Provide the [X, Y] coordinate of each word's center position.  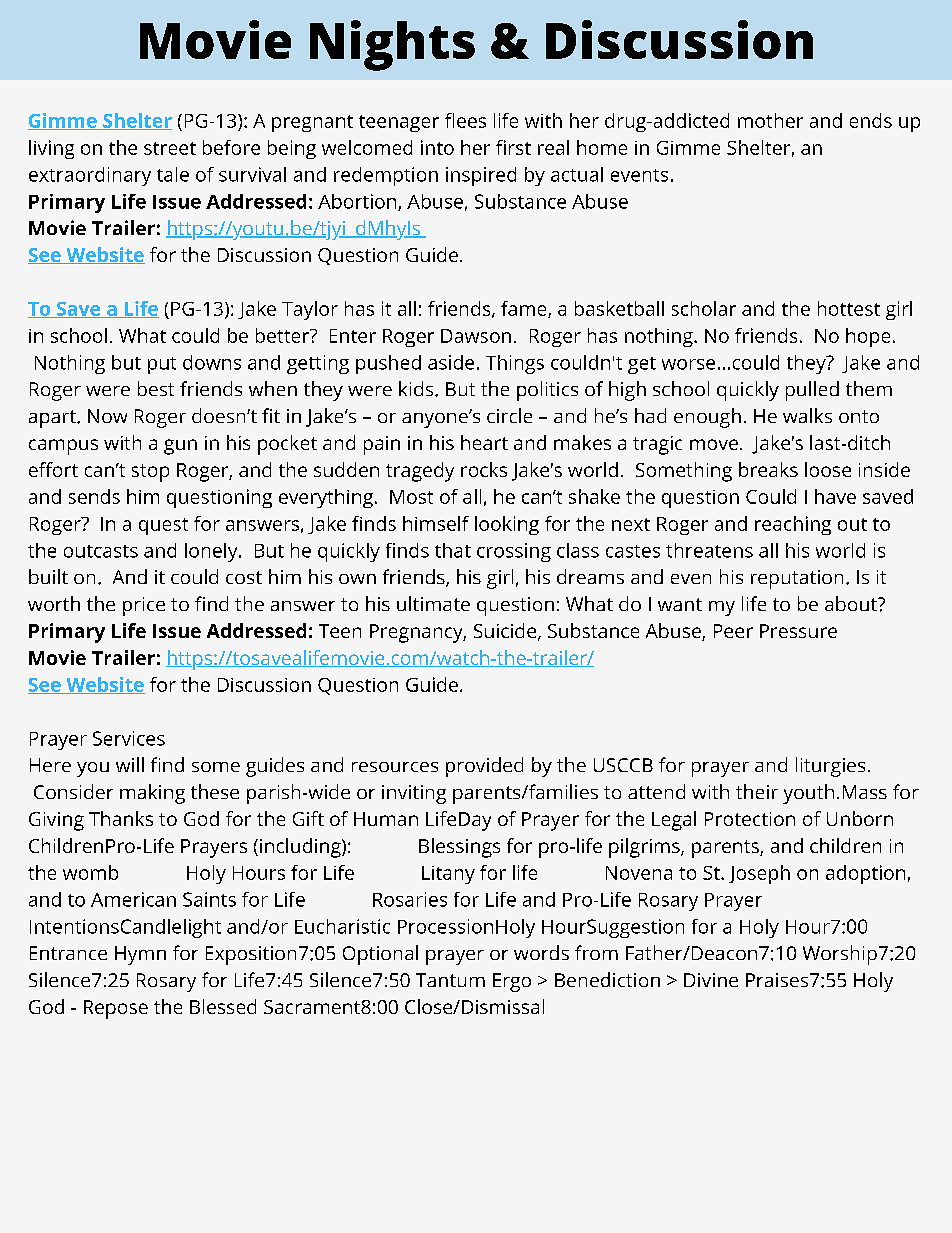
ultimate [433, 603]
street [170, 148]
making [152, 794]
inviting [414, 794]
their [757, 791]
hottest [849, 308]
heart [484, 442]
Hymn [140, 955]
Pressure [798, 631]
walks [807, 415]
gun [180, 447]
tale [173, 174]
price [144, 606]
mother [770, 120]
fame [525, 309]
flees [465, 120]
